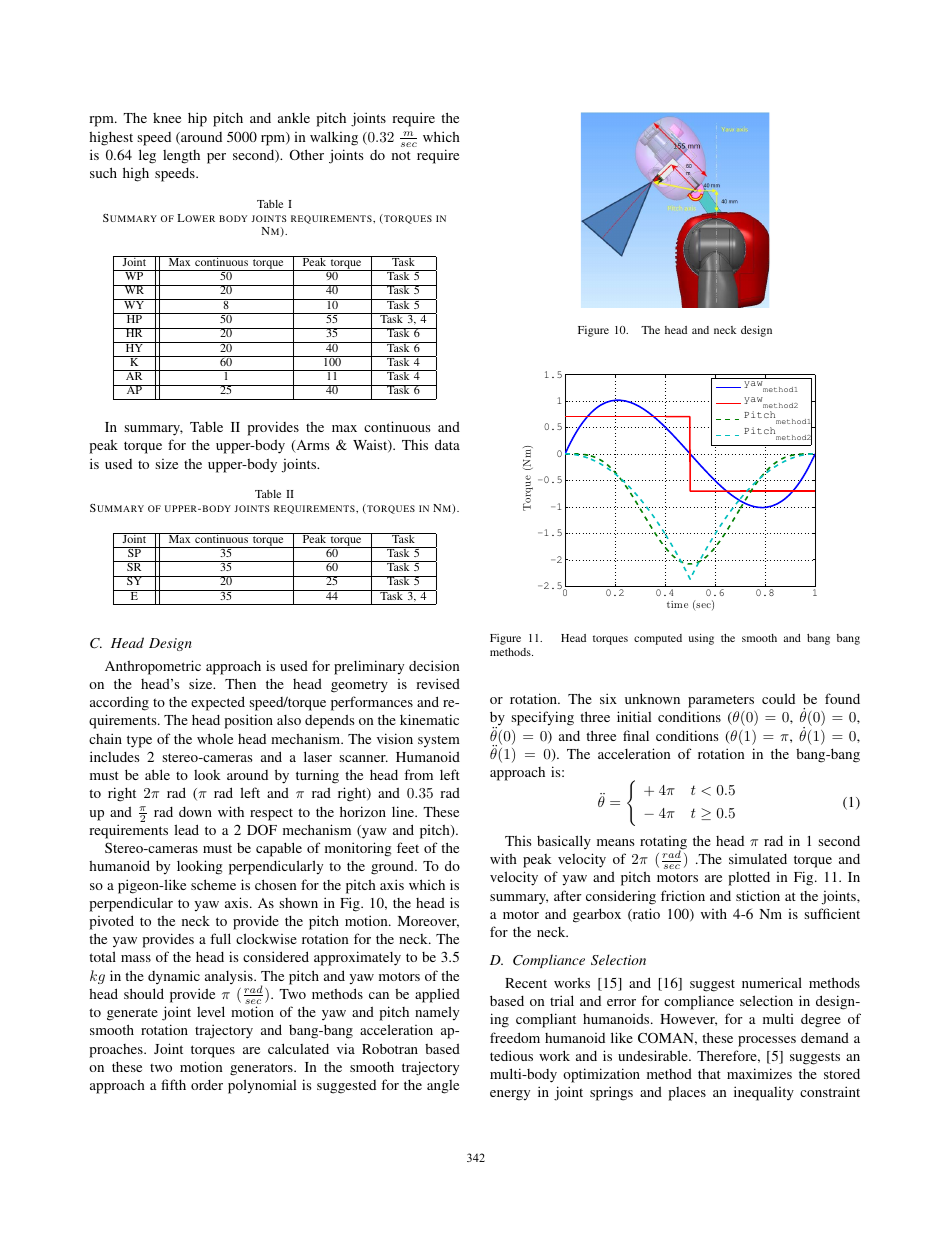 This screenshot has height=1233, width=952. Describe the element at coordinates (721, 701) in the screenshot. I see `parameters` at that location.
